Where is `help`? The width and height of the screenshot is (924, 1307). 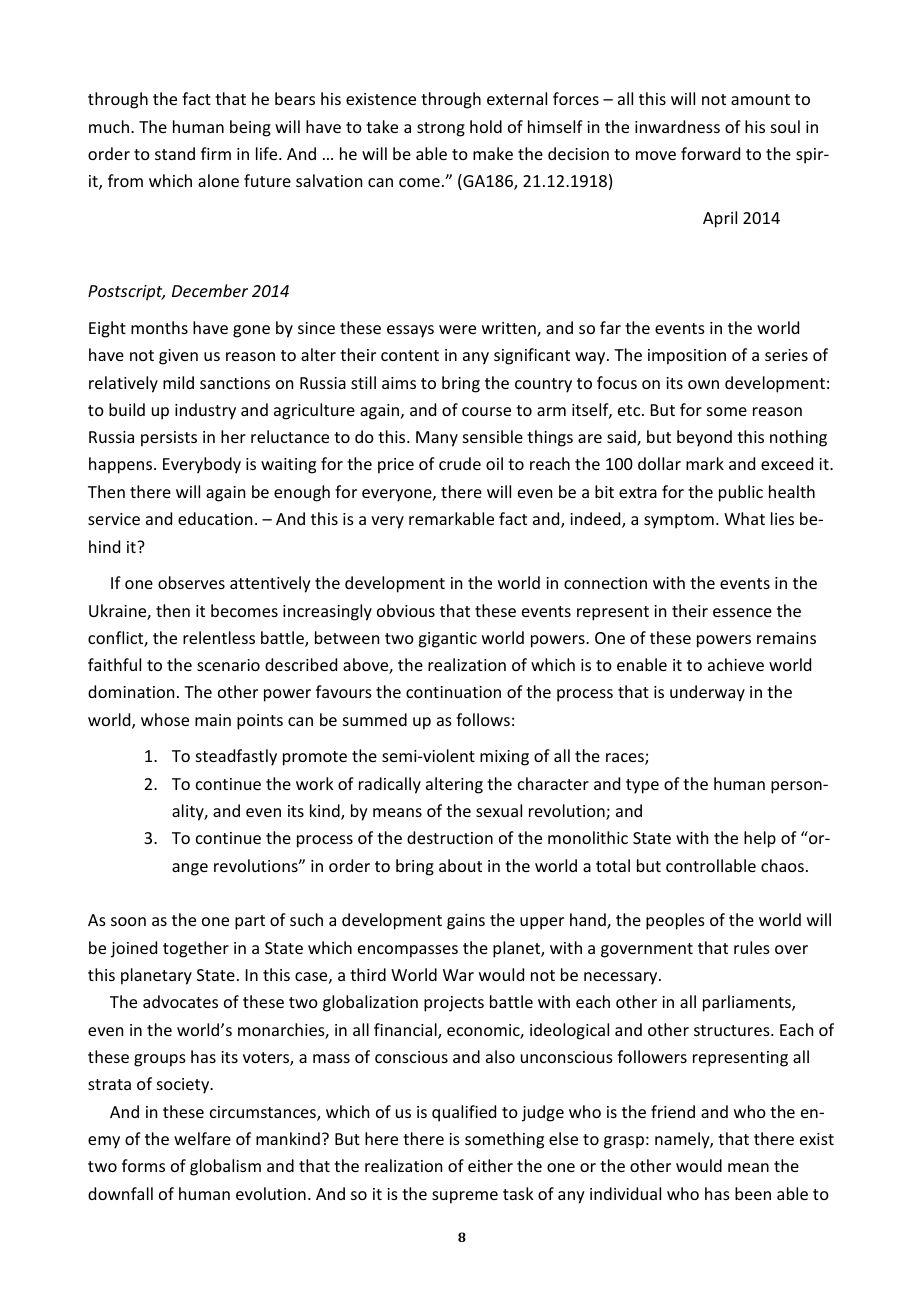 help is located at coordinates (760, 839).
